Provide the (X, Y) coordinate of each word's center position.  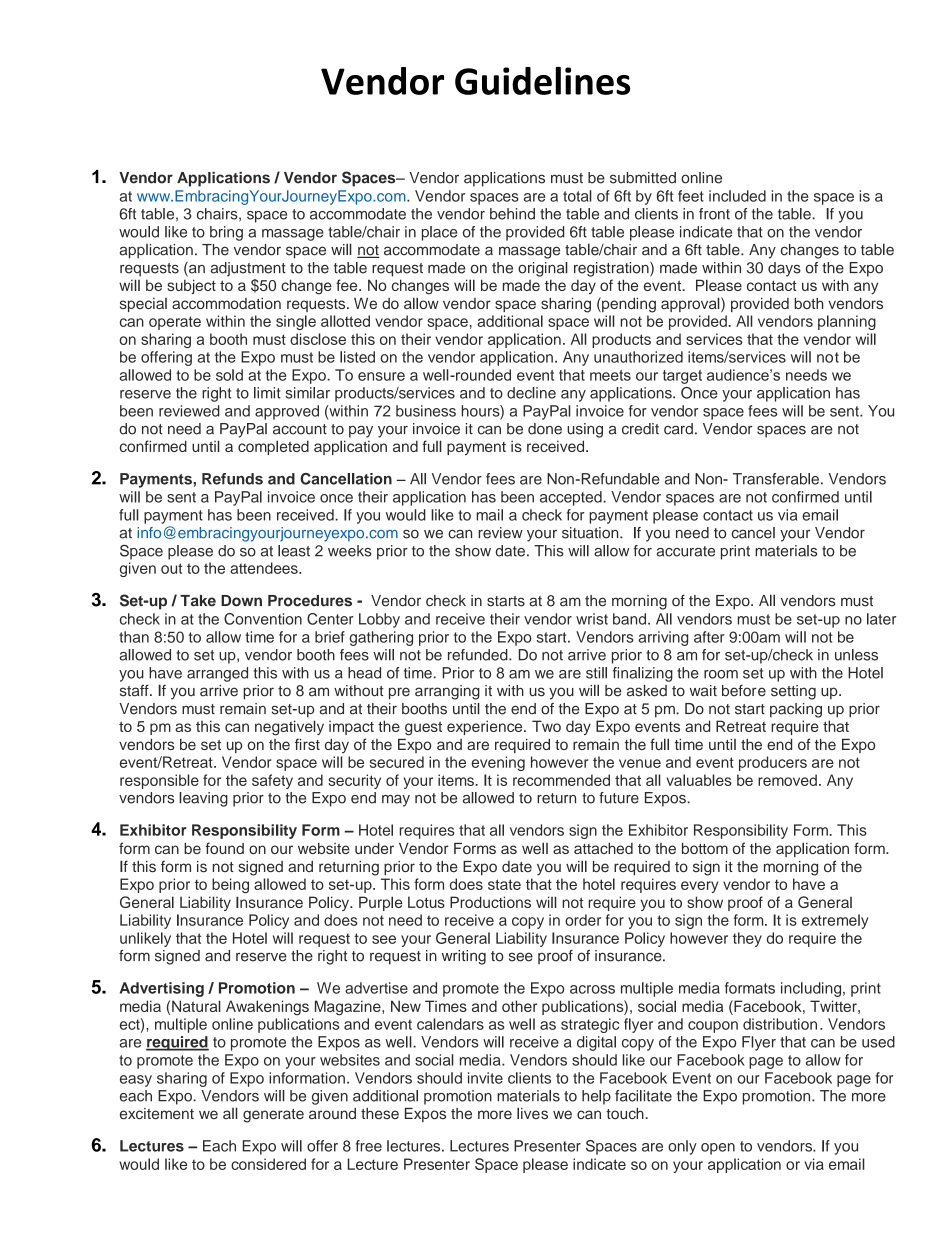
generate (273, 1116)
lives (532, 1113)
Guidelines (542, 81)
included (737, 196)
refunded (479, 655)
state (504, 884)
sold (229, 375)
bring (226, 233)
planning (847, 322)
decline (531, 393)
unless (856, 655)
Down (241, 601)
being (230, 885)
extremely (835, 921)
